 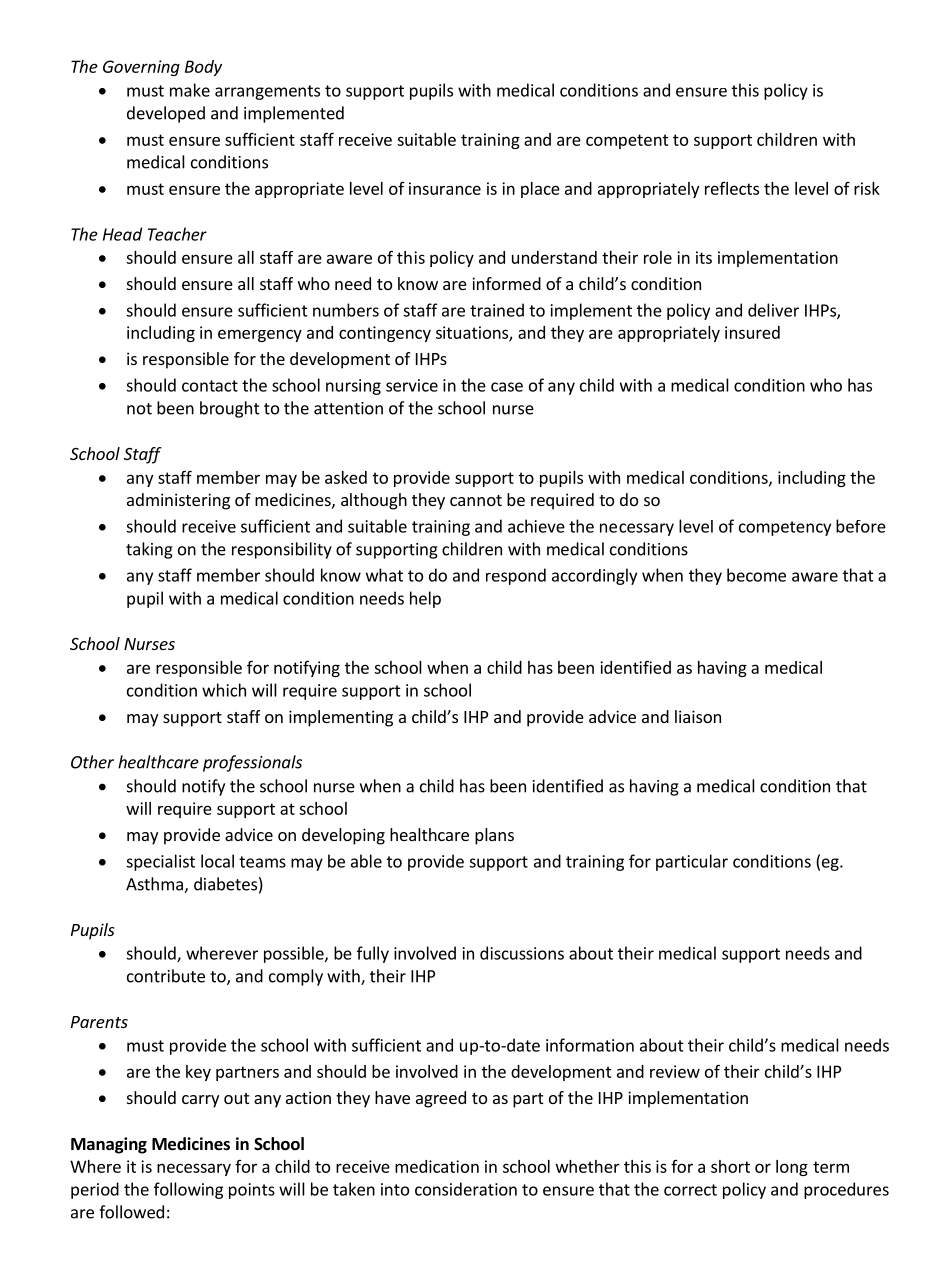 I want to click on plans, so click(x=494, y=836).
